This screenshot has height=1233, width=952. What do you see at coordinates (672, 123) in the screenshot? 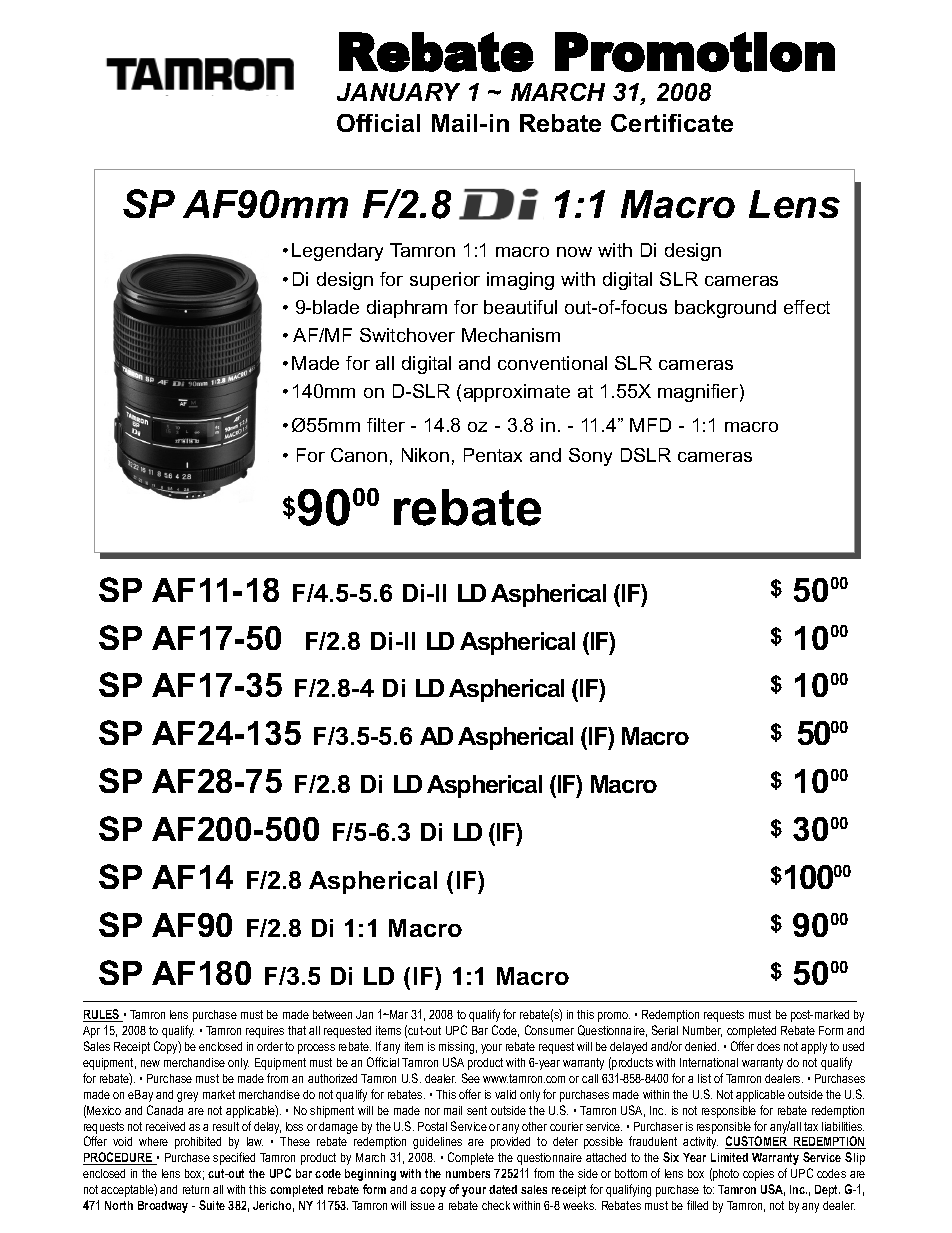
I see `Certificate` at bounding box center [672, 123].
